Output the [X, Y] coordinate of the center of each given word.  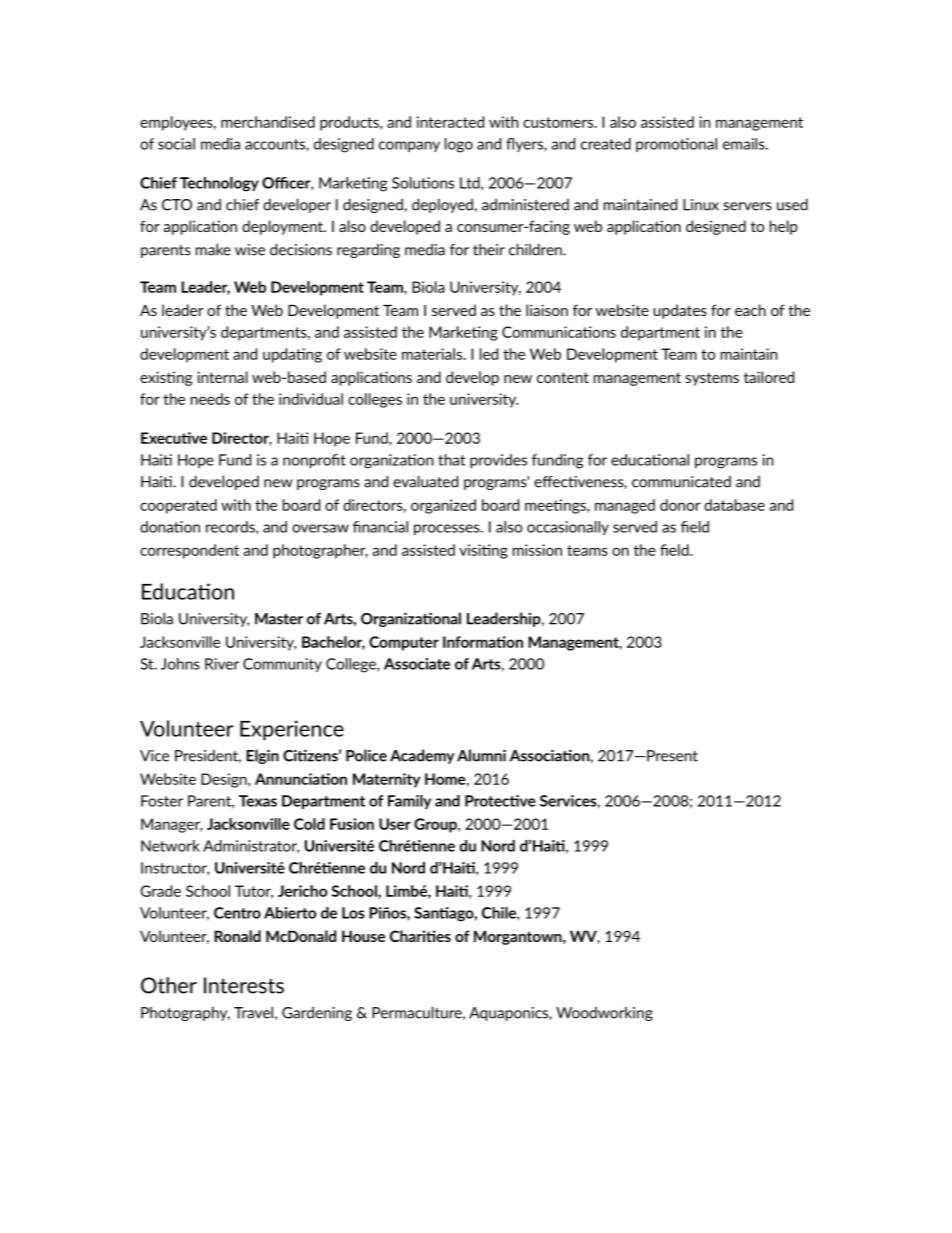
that [452, 460]
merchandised [268, 122]
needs [210, 399]
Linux [701, 205]
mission [537, 550]
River [222, 664]
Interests [244, 985]
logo [459, 145]
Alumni [481, 755]
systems [712, 379]
